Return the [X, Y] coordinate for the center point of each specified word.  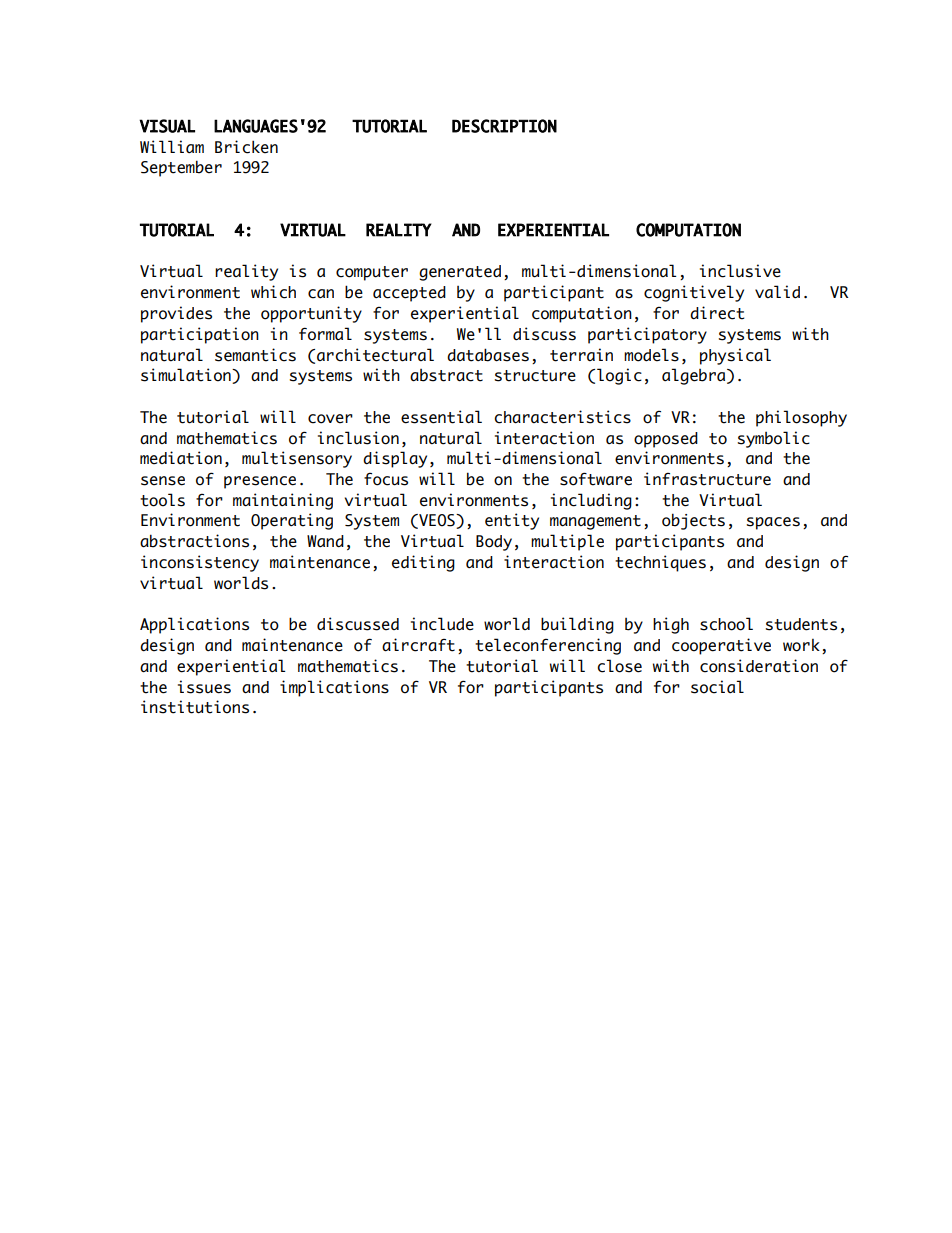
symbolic [773, 439]
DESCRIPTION [504, 126]
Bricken [246, 147]
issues [204, 687]
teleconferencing [548, 646]
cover [330, 419]
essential [441, 417]
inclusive [740, 271]
